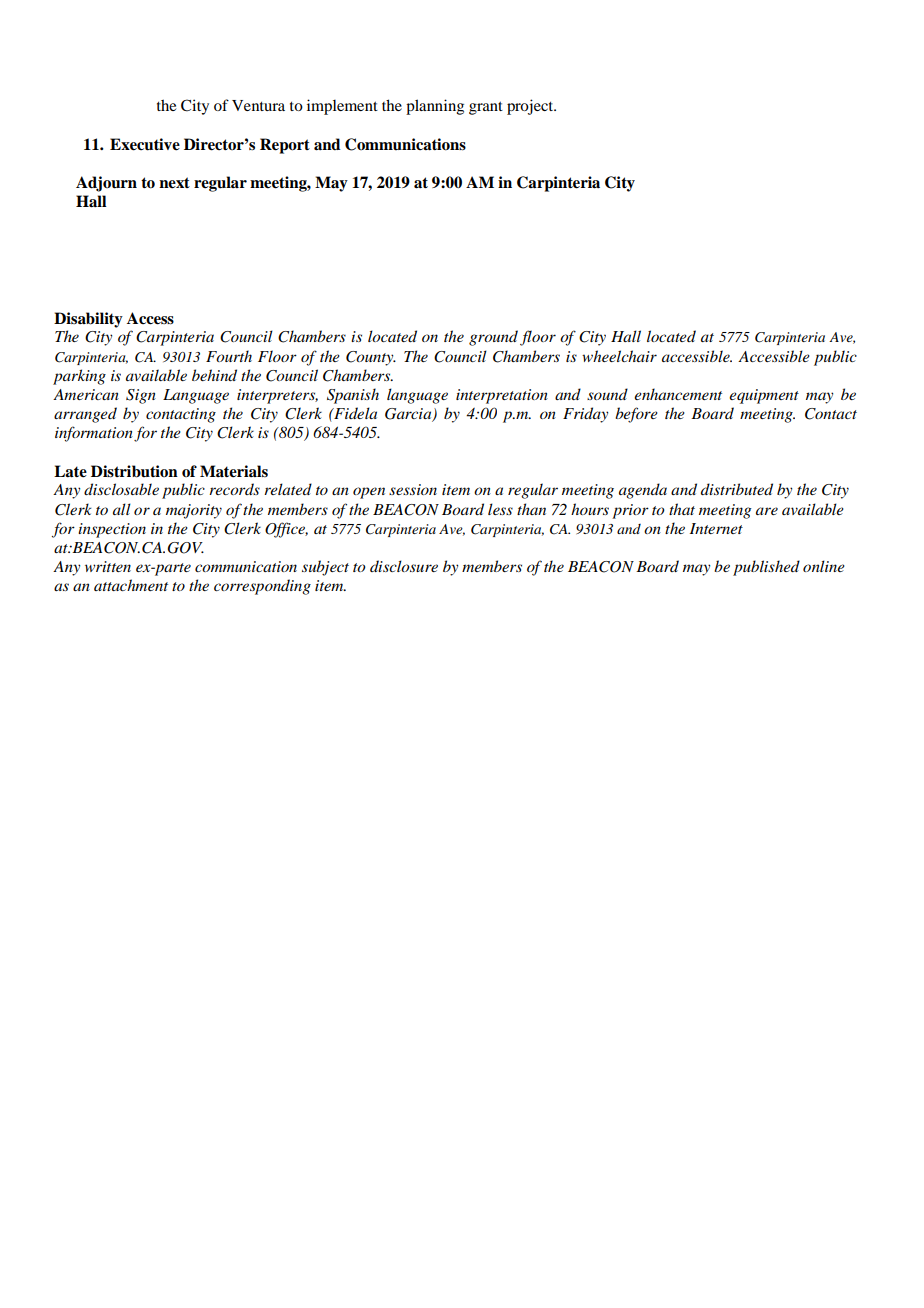  What do you see at coordinates (619, 356) in the screenshot?
I see `wheelchair` at bounding box center [619, 356].
